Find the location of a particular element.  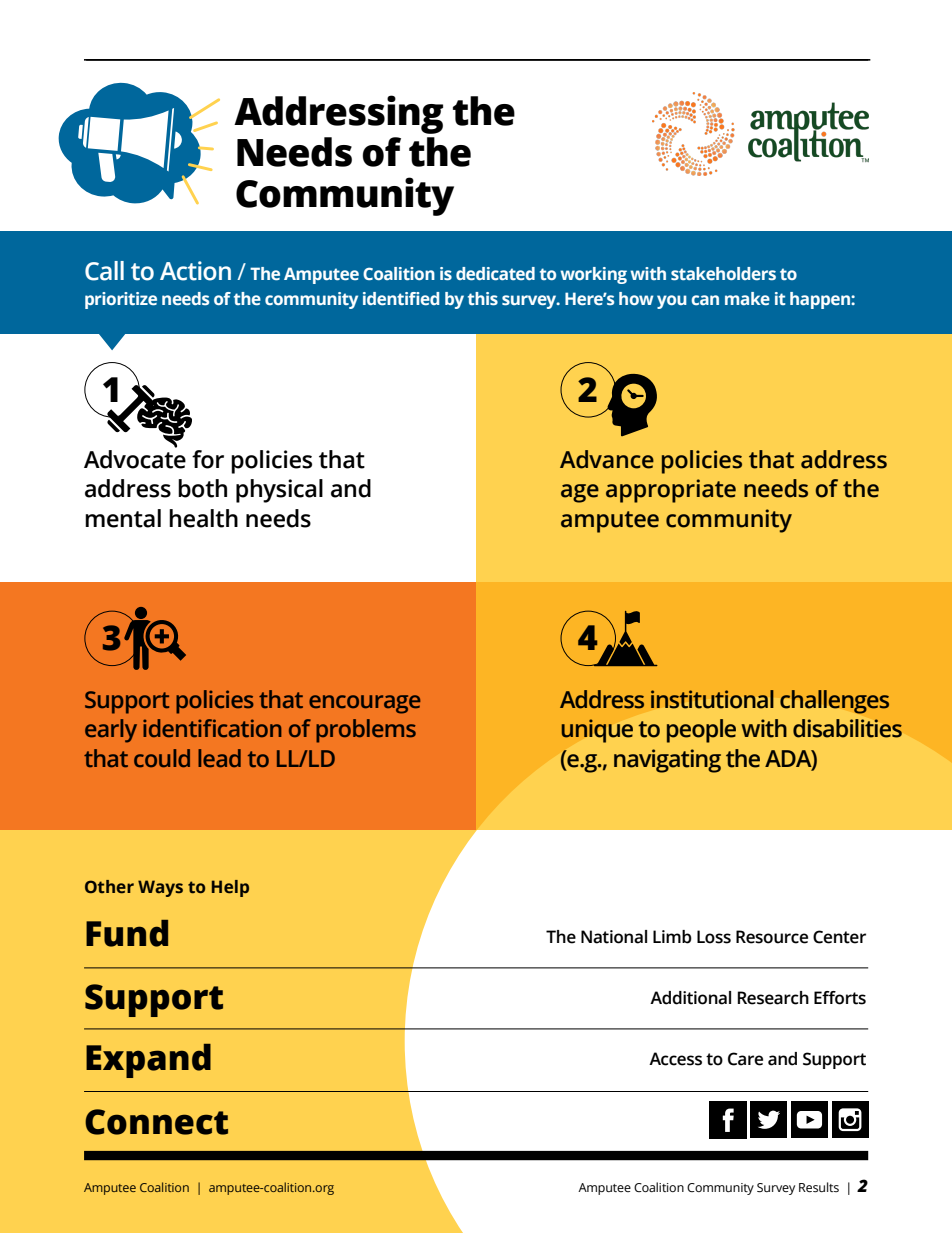

make is located at coordinates (747, 298).
